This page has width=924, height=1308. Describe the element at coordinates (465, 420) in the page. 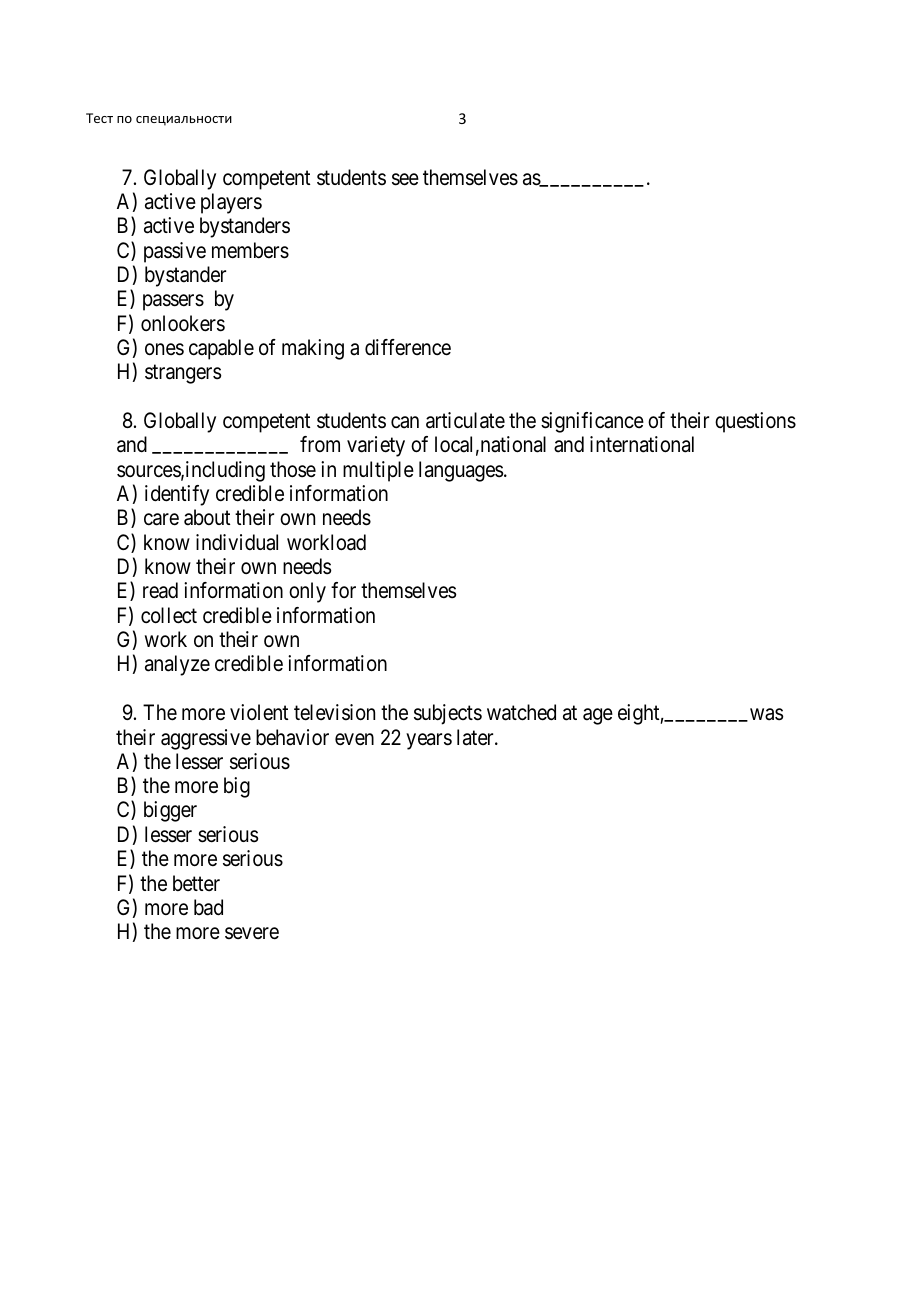

I see `articulate` at that location.
